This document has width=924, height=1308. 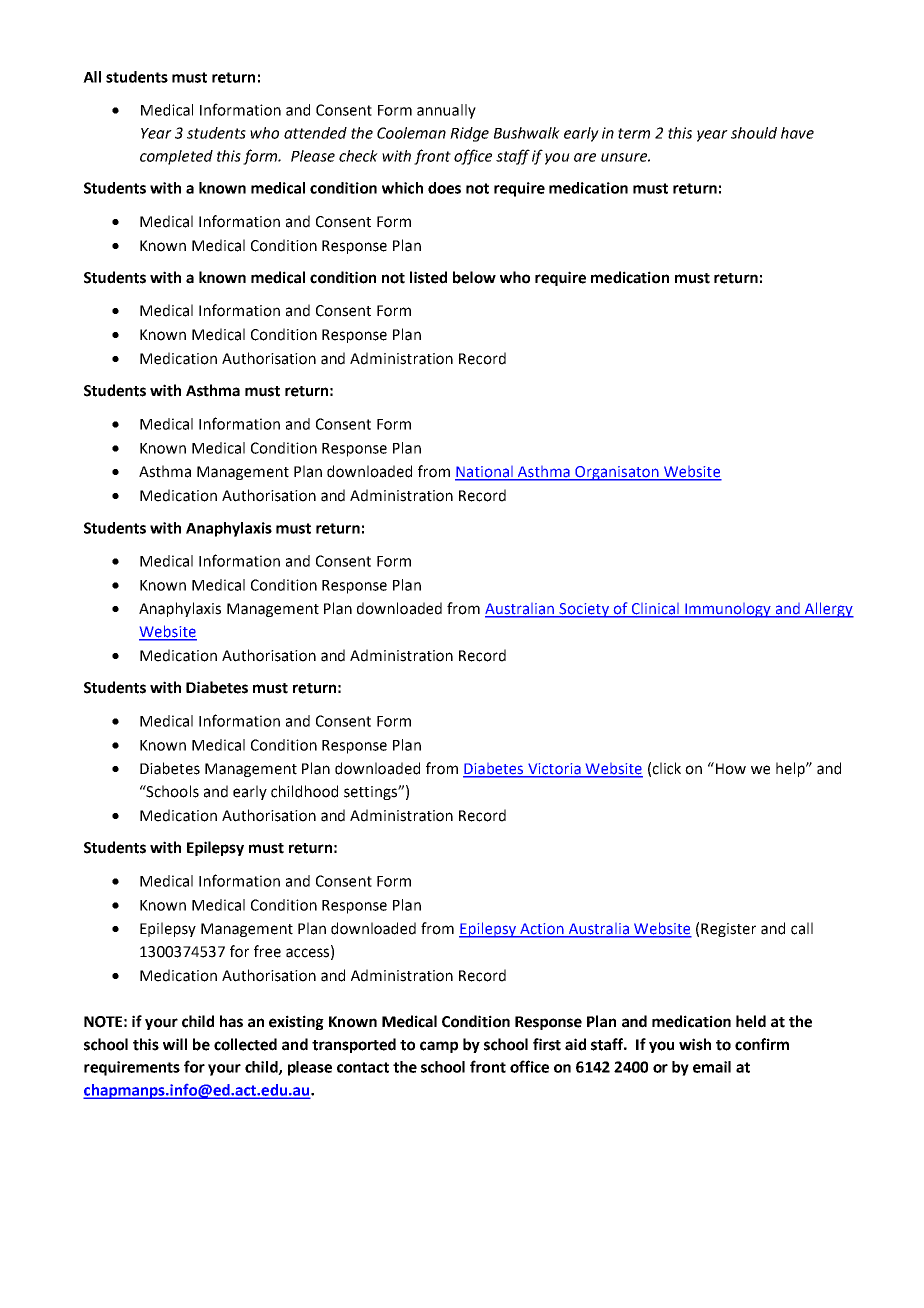 What do you see at coordinates (469, 134) in the document?
I see `Ridge` at bounding box center [469, 134].
